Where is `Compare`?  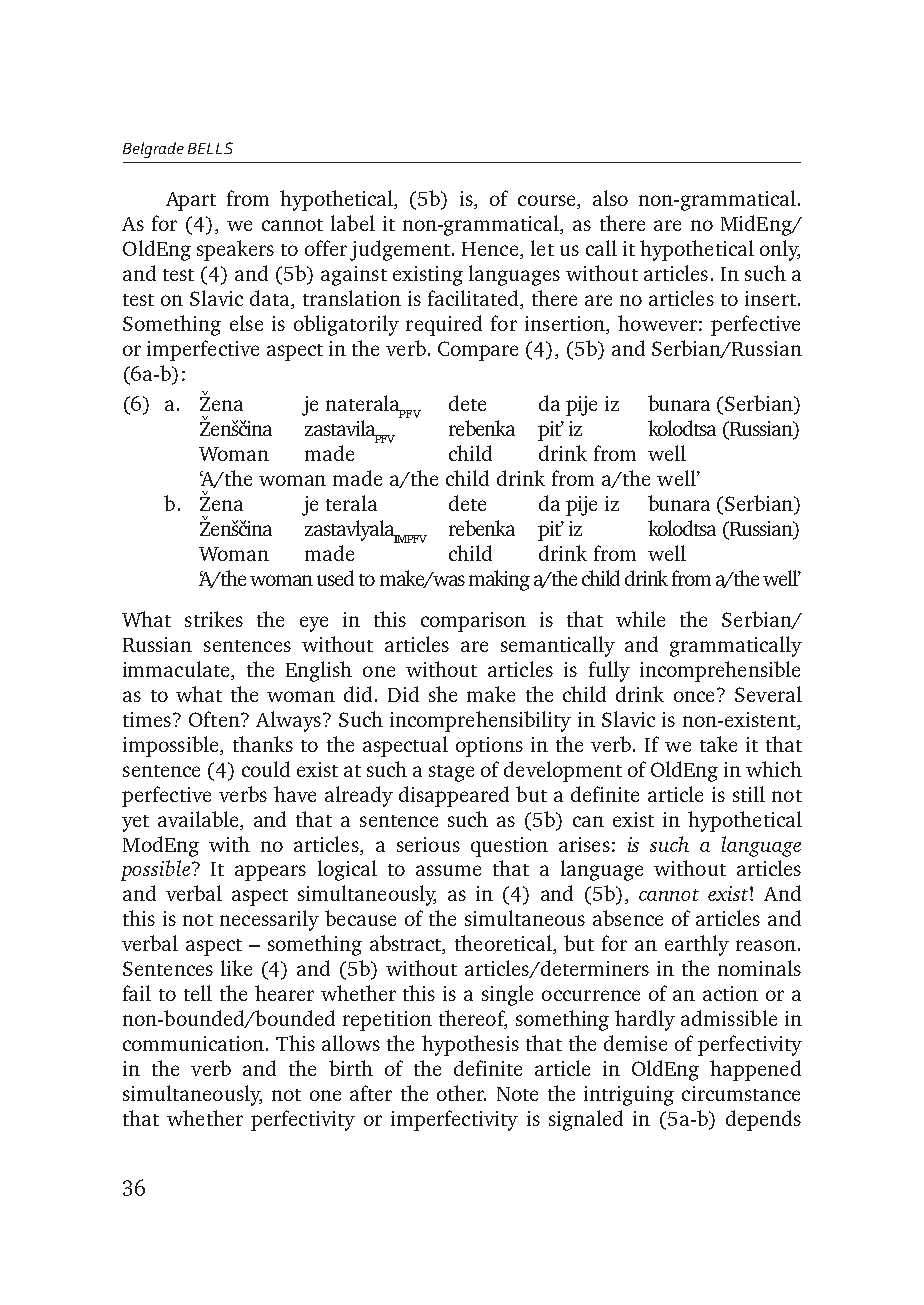
Compare is located at coordinates (478, 351).
